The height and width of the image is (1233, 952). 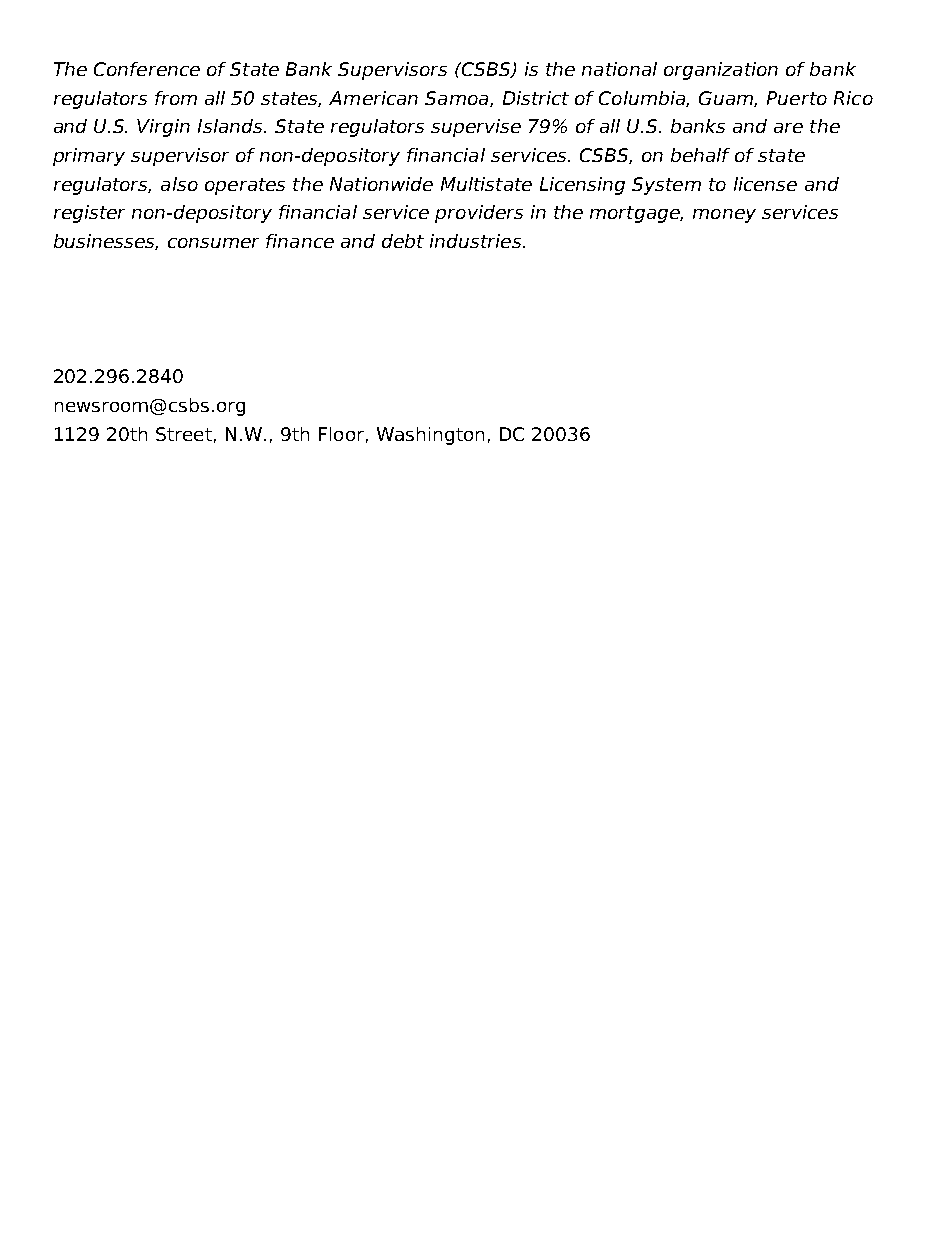 I want to click on Samoa, so click(x=458, y=99).
